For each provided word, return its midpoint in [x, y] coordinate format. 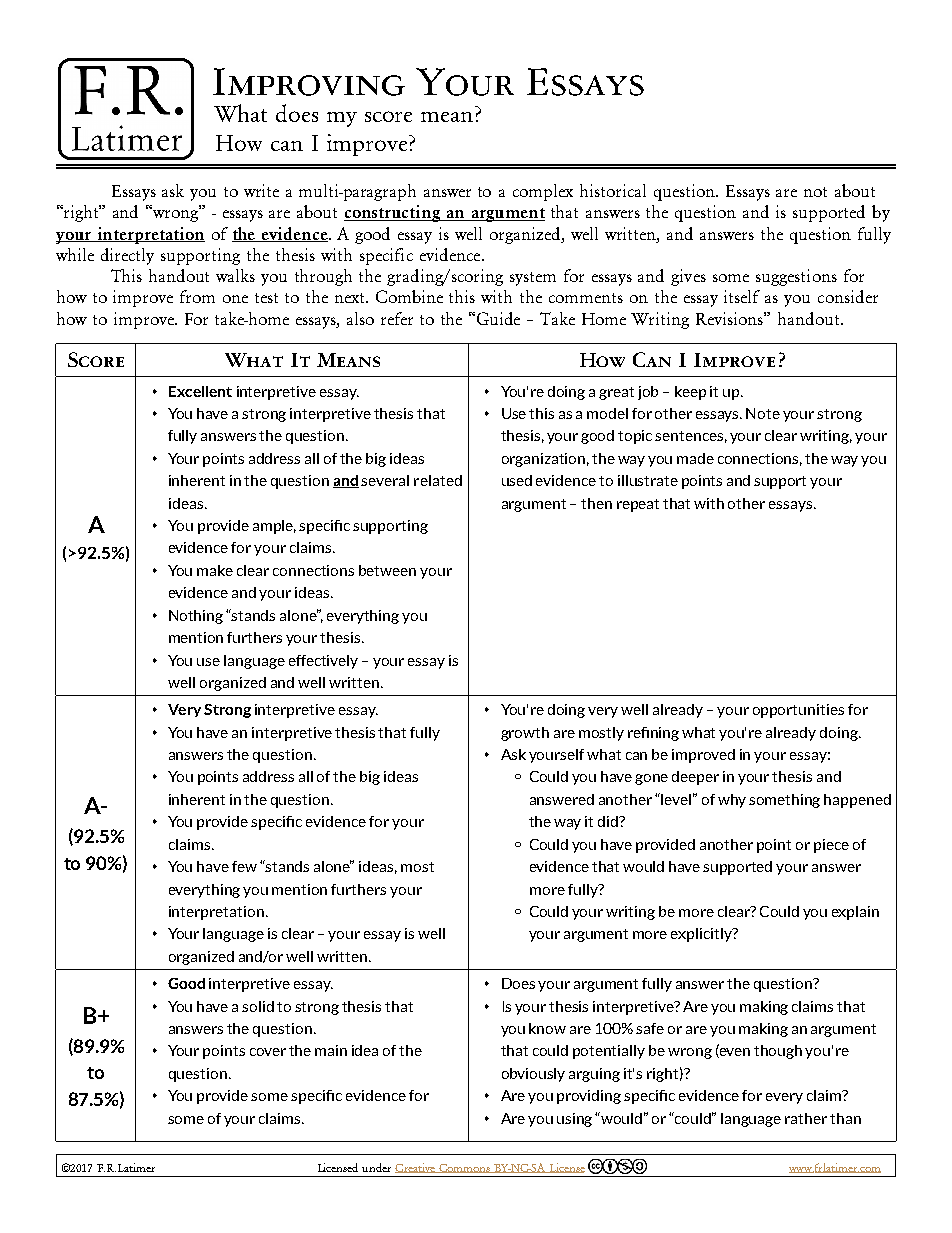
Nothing [196, 617]
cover [268, 1052]
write [261, 190]
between [387, 570]
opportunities [798, 711]
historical [613, 190]
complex [543, 192]
